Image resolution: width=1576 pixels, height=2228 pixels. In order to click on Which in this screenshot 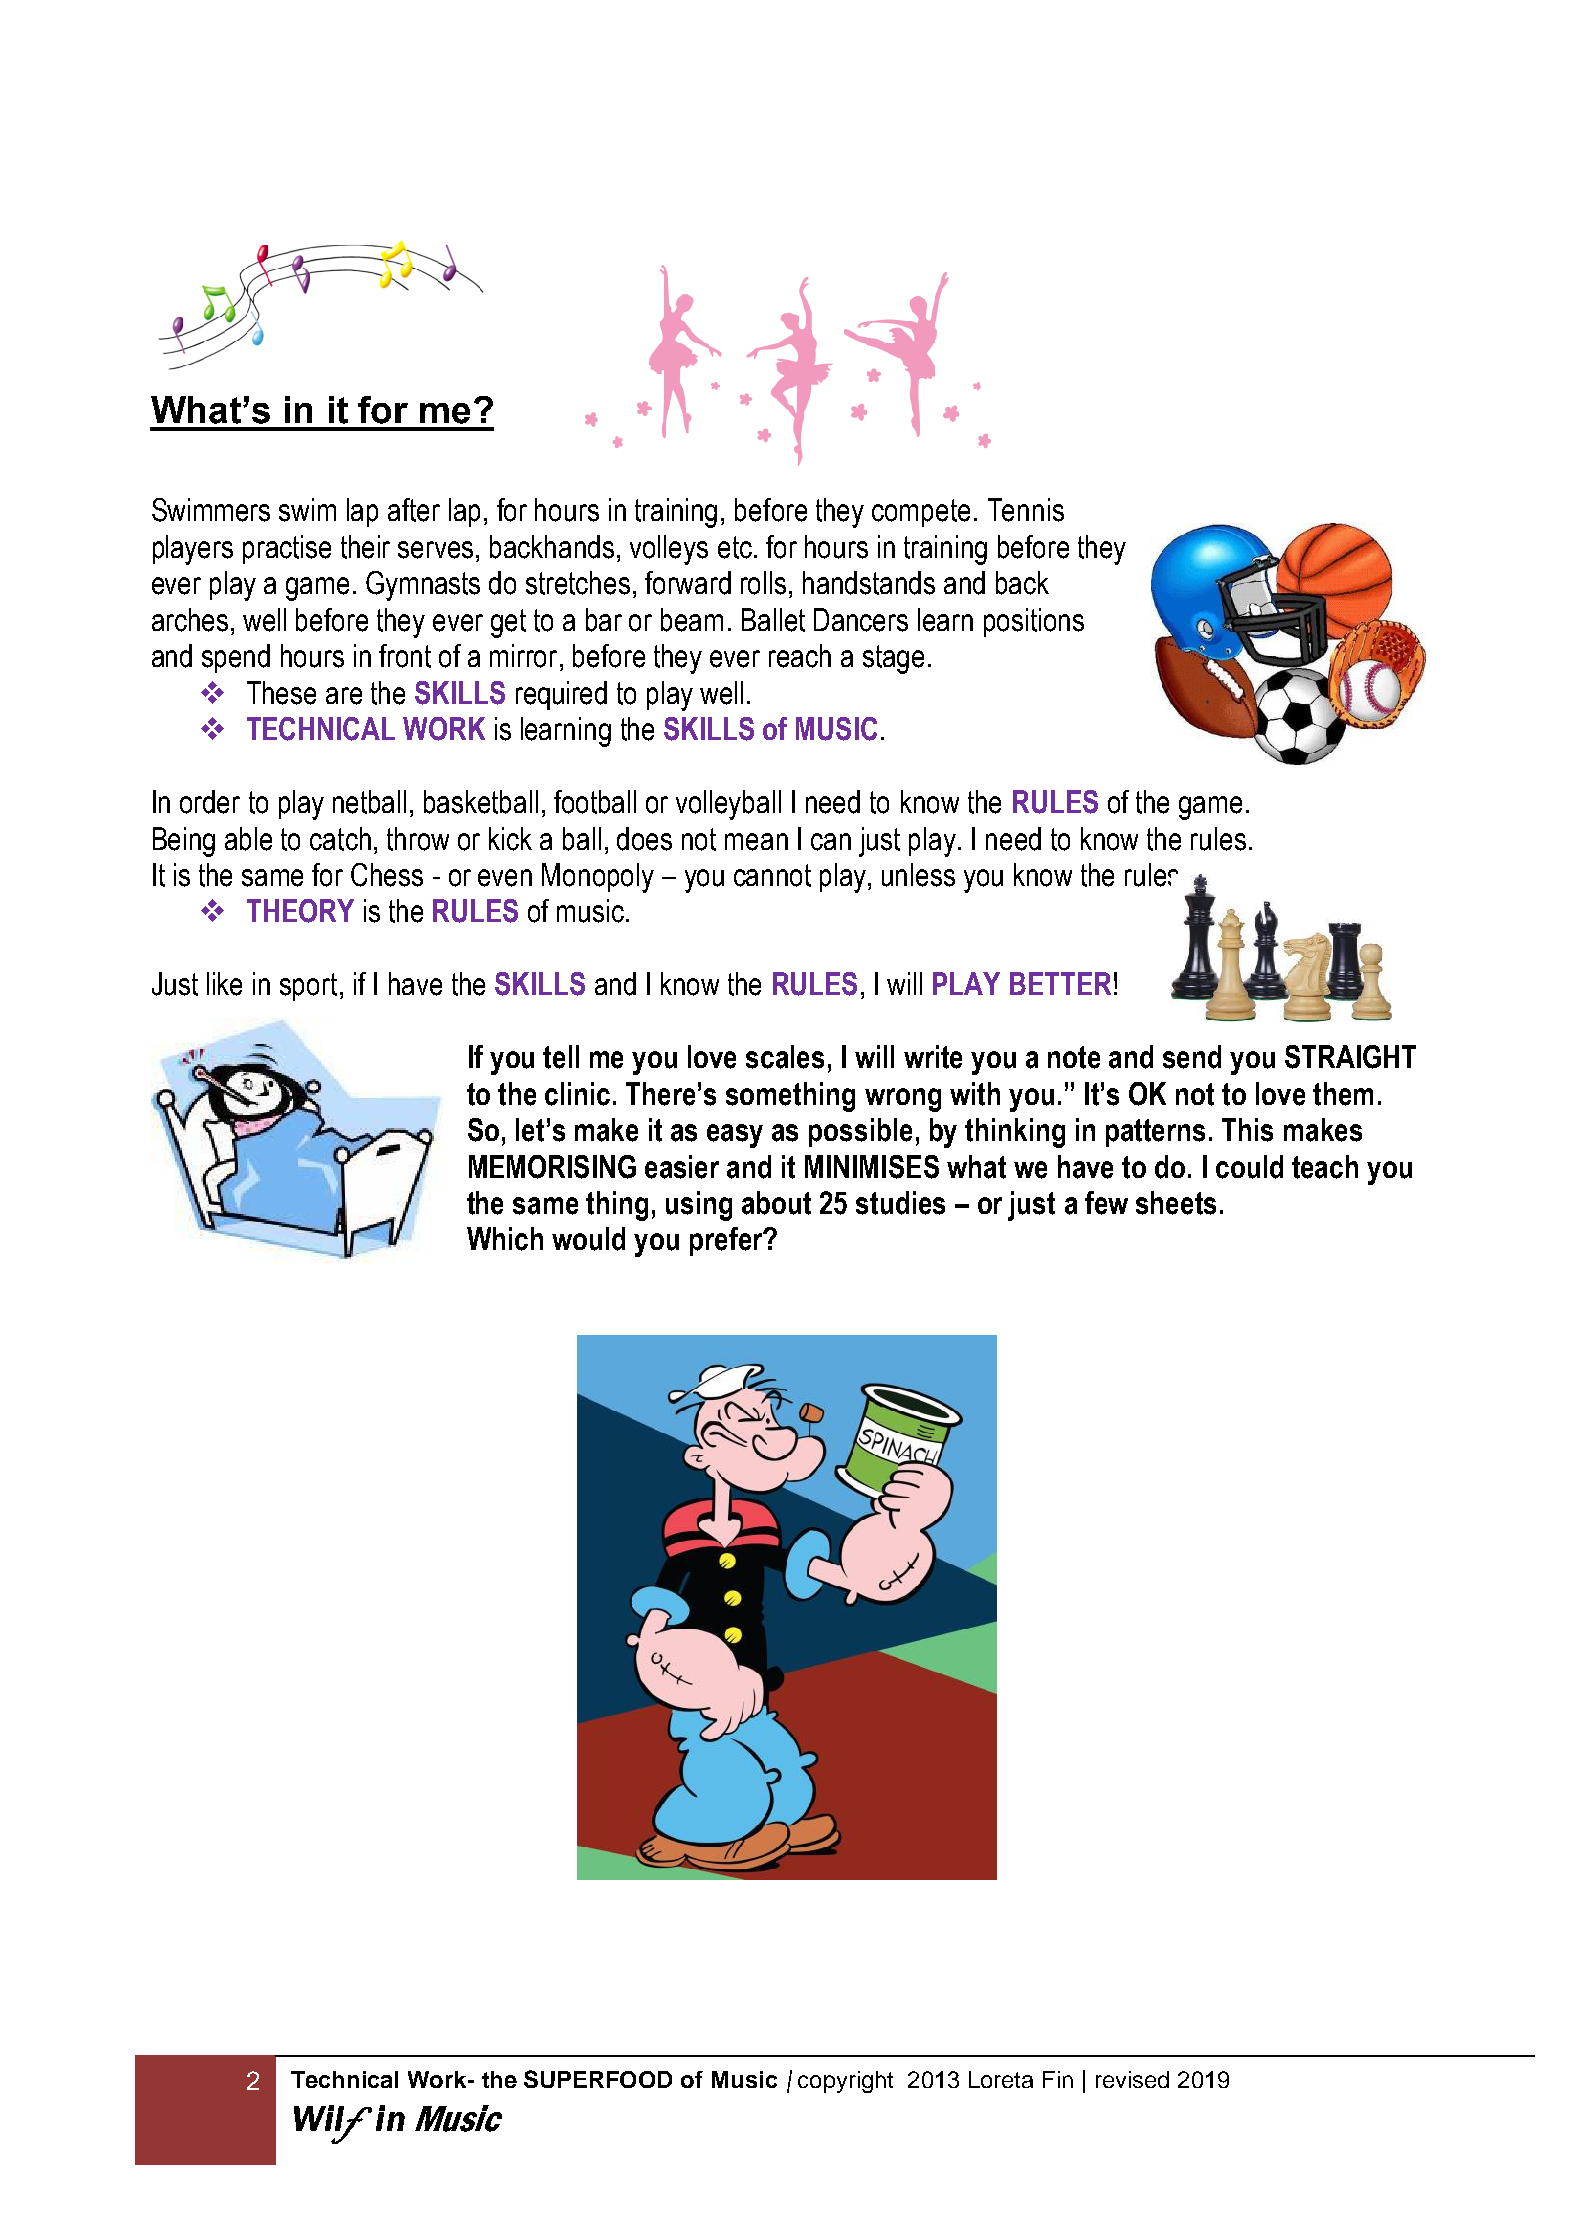, I will do `click(505, 1239)`.
